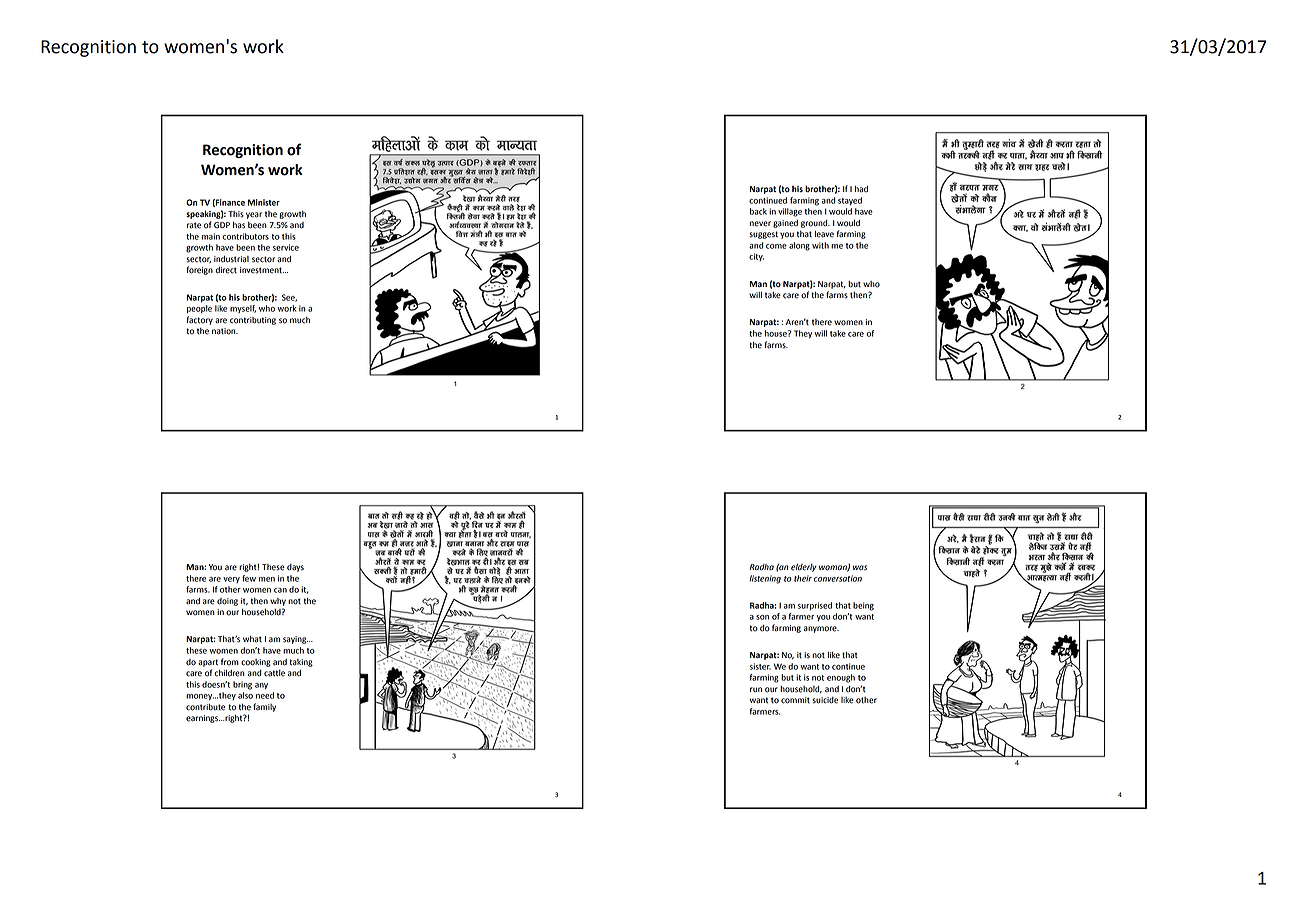 This image has height=924, width=1308. Describe the element at coordinates (264, 202) in the image. I see `Minister` at that location.
